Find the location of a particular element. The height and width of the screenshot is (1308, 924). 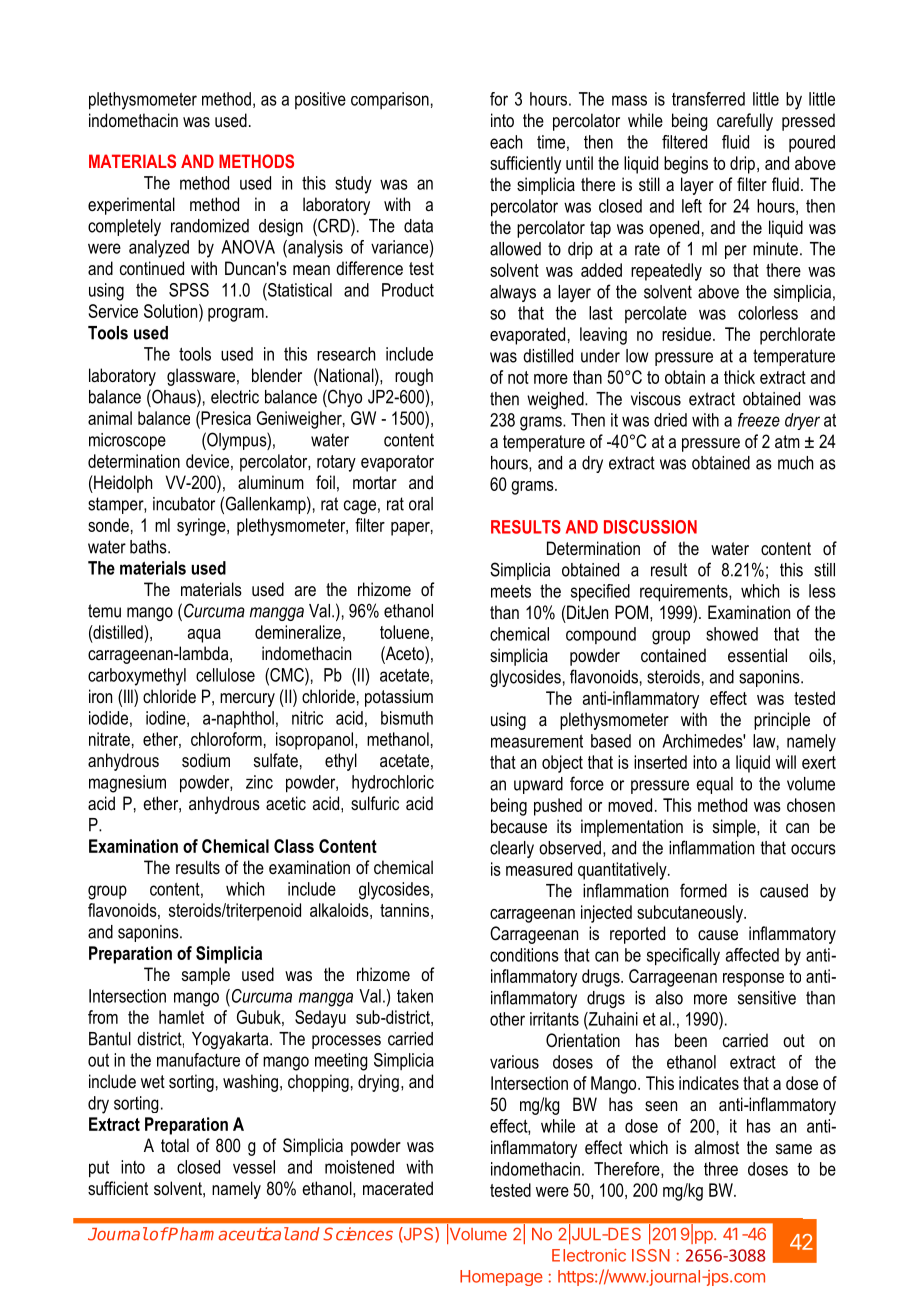

carefully is located at coordinates (745, 122).
